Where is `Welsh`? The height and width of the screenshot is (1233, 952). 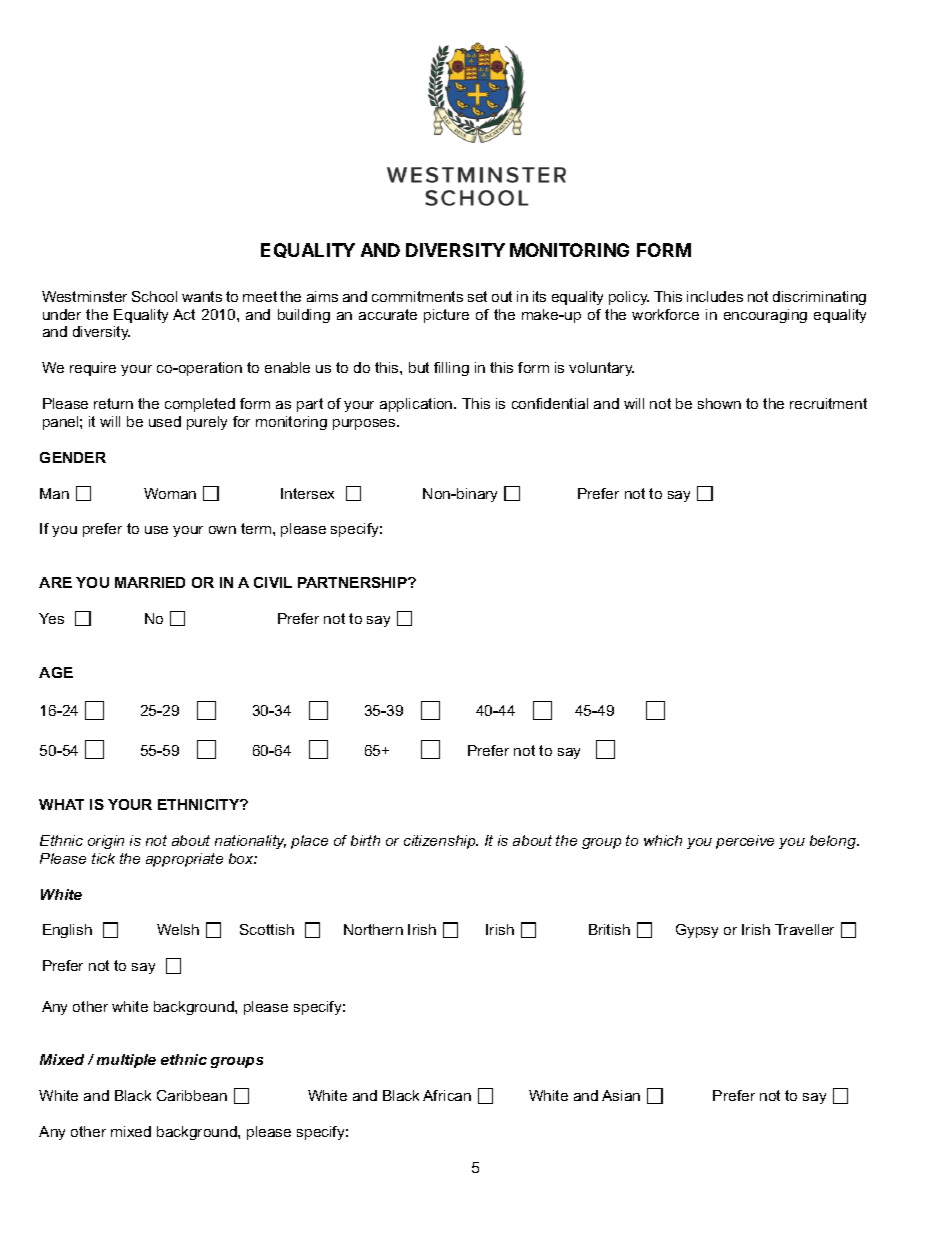
Welsh is located at coordinates (178, 929).
